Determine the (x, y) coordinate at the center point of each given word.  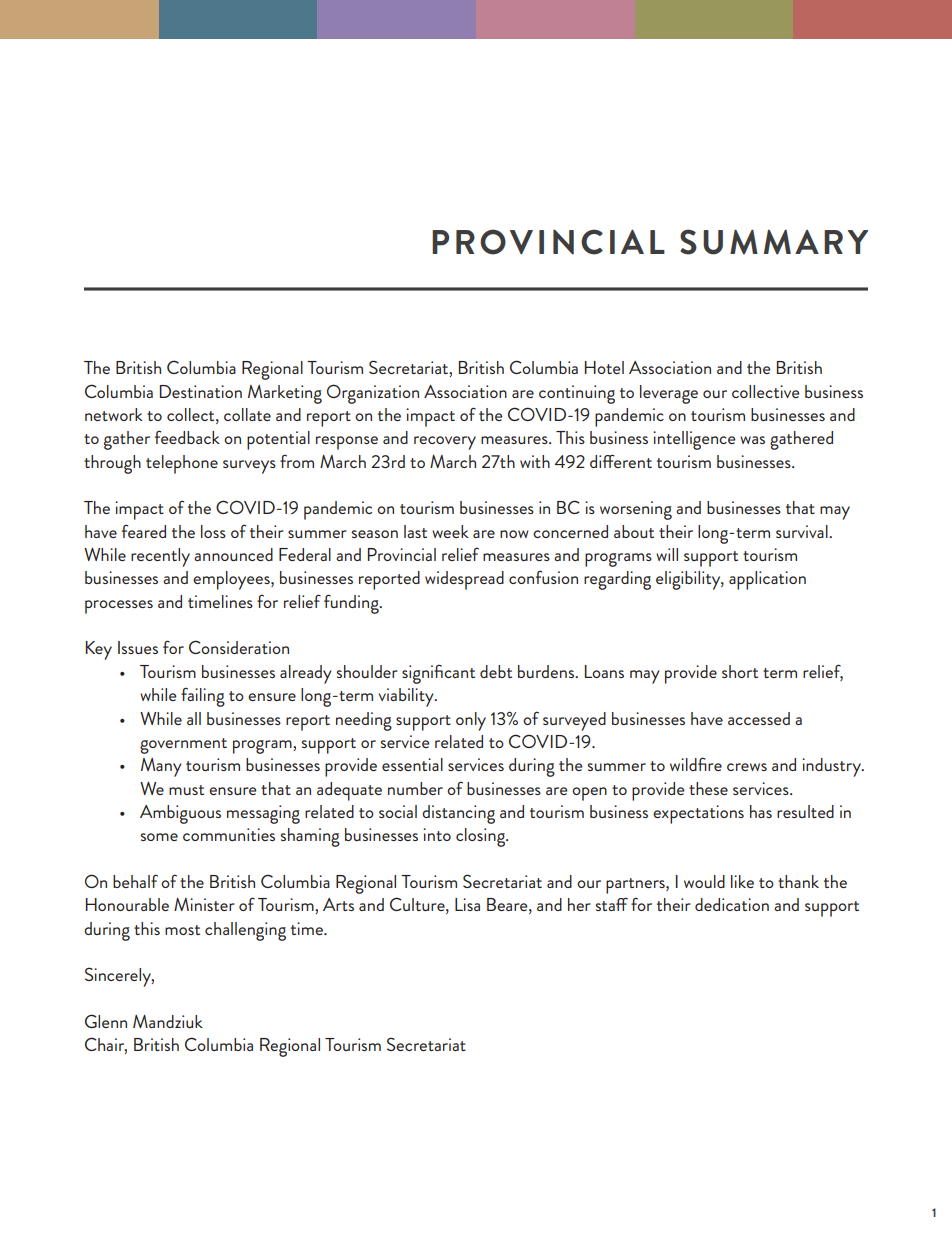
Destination (201, 391)
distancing (458, 814)
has (761, 811)
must (186, 790)
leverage (669, 394)
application (767, 580)
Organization (373, 394)
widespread (464, 580)
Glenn (106, 1021)
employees (232, 580)
